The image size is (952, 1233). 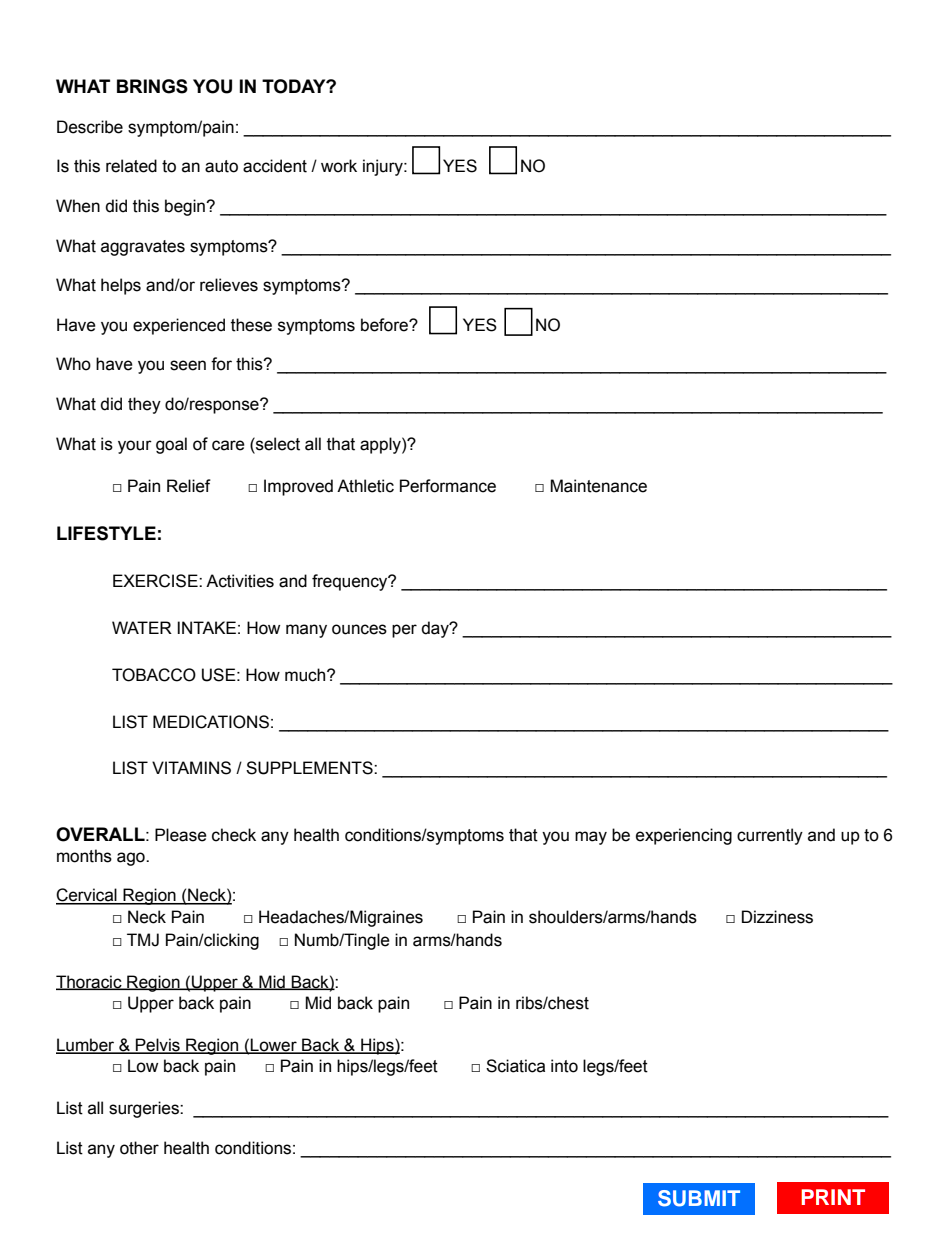 I want to click on VITAMINS, so click(x=191, y=768).
